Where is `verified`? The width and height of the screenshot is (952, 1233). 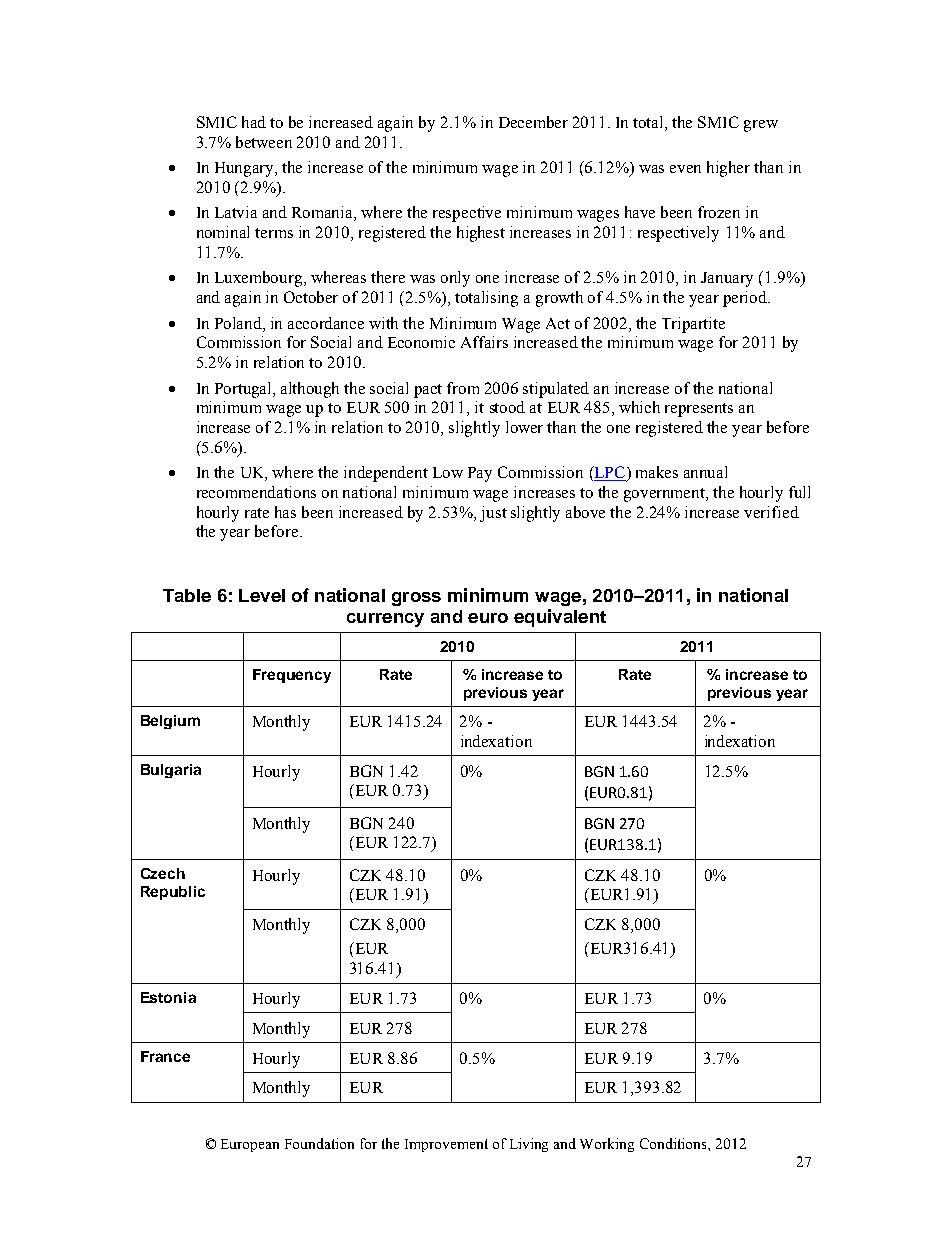 verified is located at coordinates (771, 512).
